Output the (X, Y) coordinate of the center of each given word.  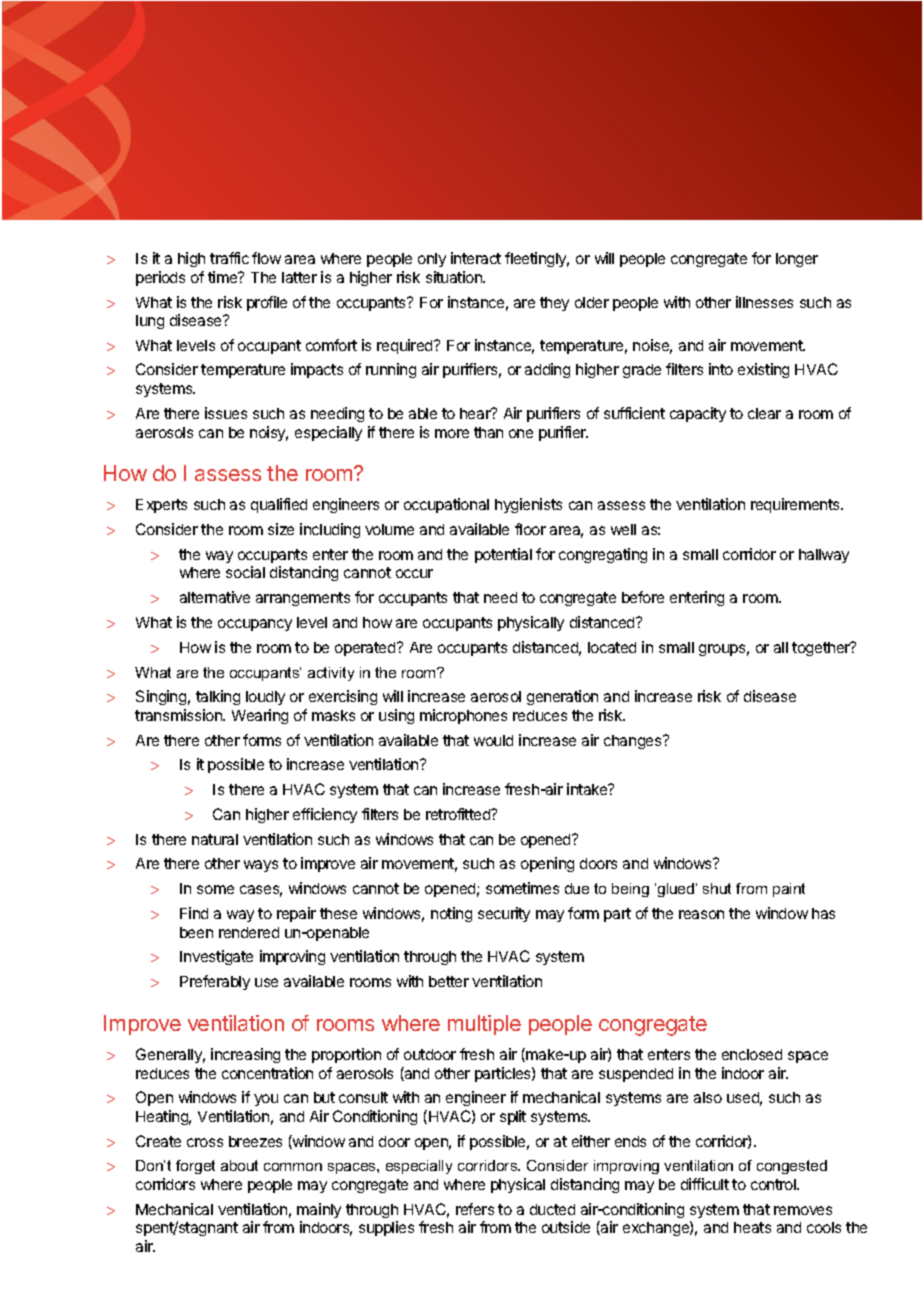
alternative (215, 597)
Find (194, 913)
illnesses (764, 302)
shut (717, 888)
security (504, 914)
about (239, 1165)
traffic (229, 258)
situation (455, 277)
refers (475, 1209)
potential (503, 555)
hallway (824, 556)
